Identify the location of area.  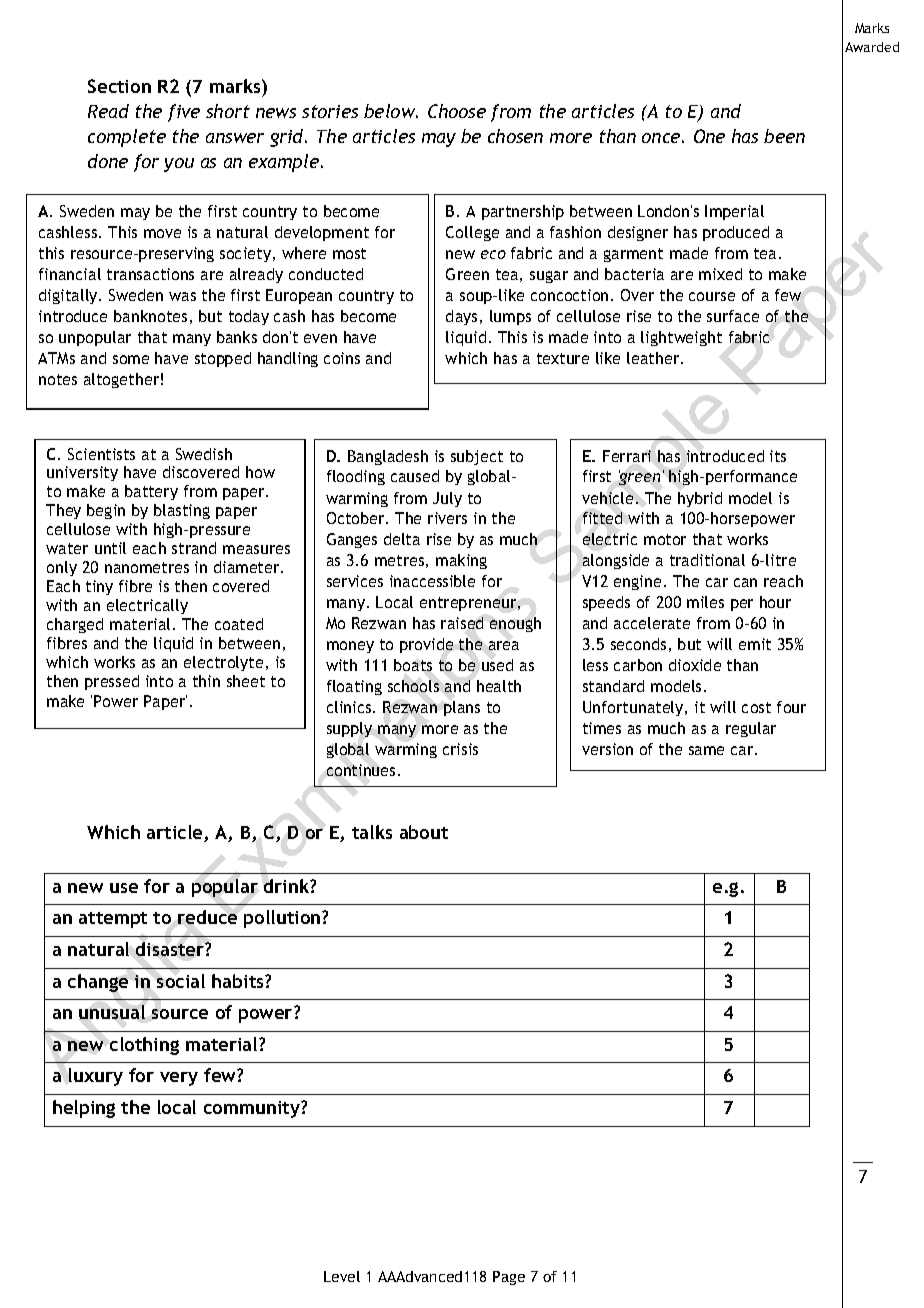
(504, 645).
